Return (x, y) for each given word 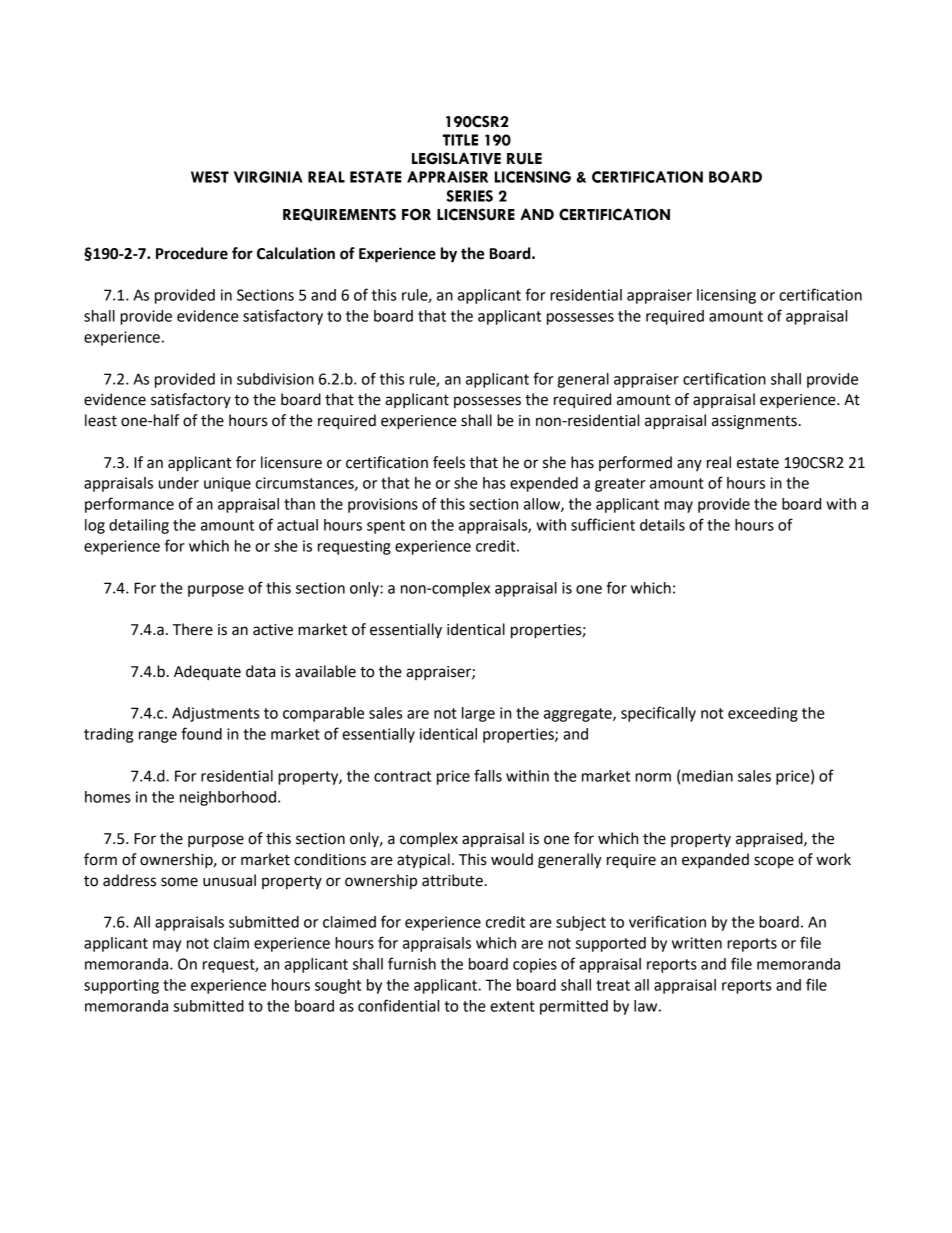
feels (449, 462)
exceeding (763, 714)
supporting (121, 986)
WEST (210, 177)
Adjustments (215, 714)
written (697, 943)
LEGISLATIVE (456, 158)
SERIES (470, 196)
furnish (412, 963)
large (478, 714)
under (179, 483)
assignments (754, 422)
